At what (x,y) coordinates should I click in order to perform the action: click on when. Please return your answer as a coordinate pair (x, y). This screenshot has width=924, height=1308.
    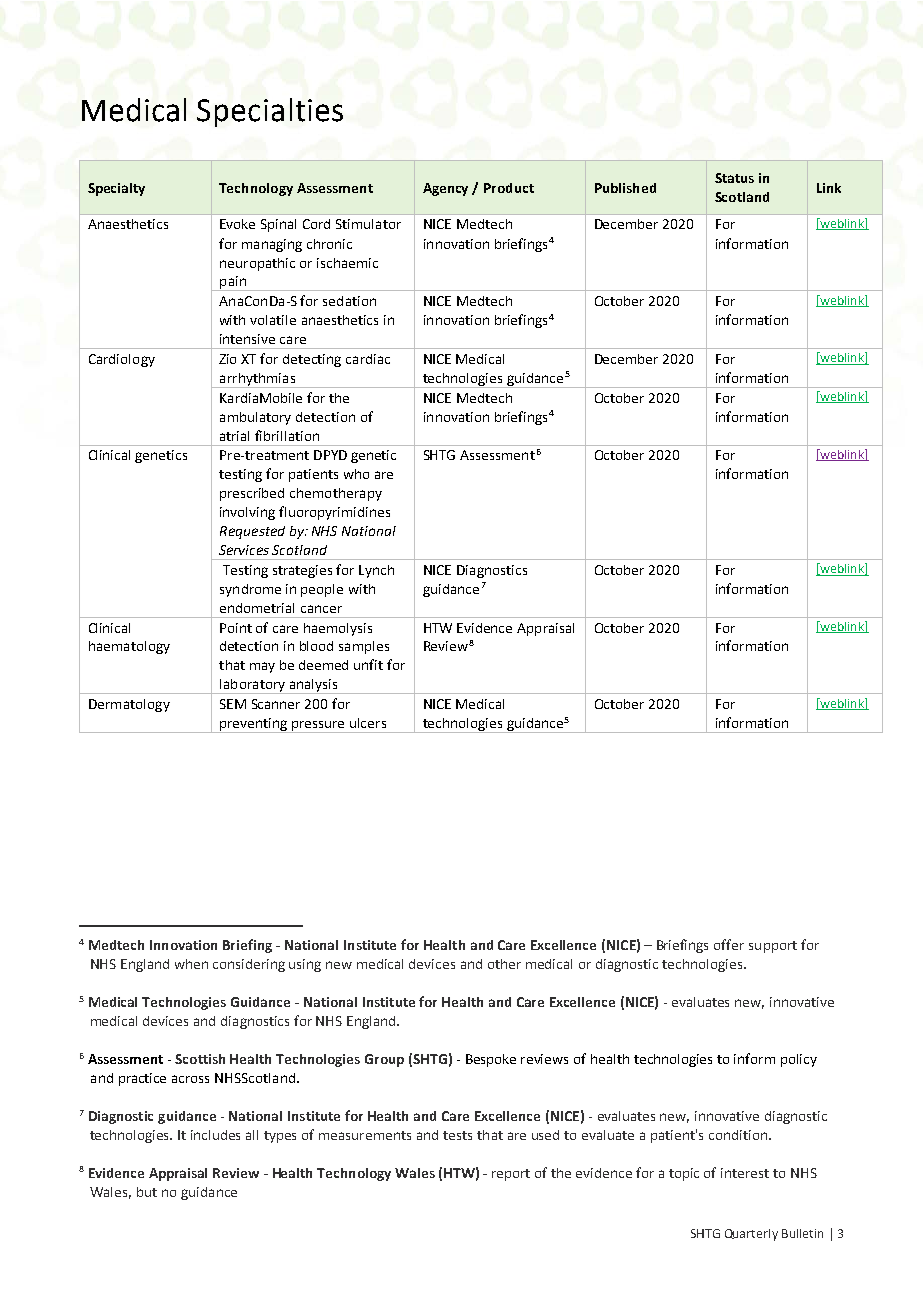
    Looking at the image, I should click on (191, 964).
